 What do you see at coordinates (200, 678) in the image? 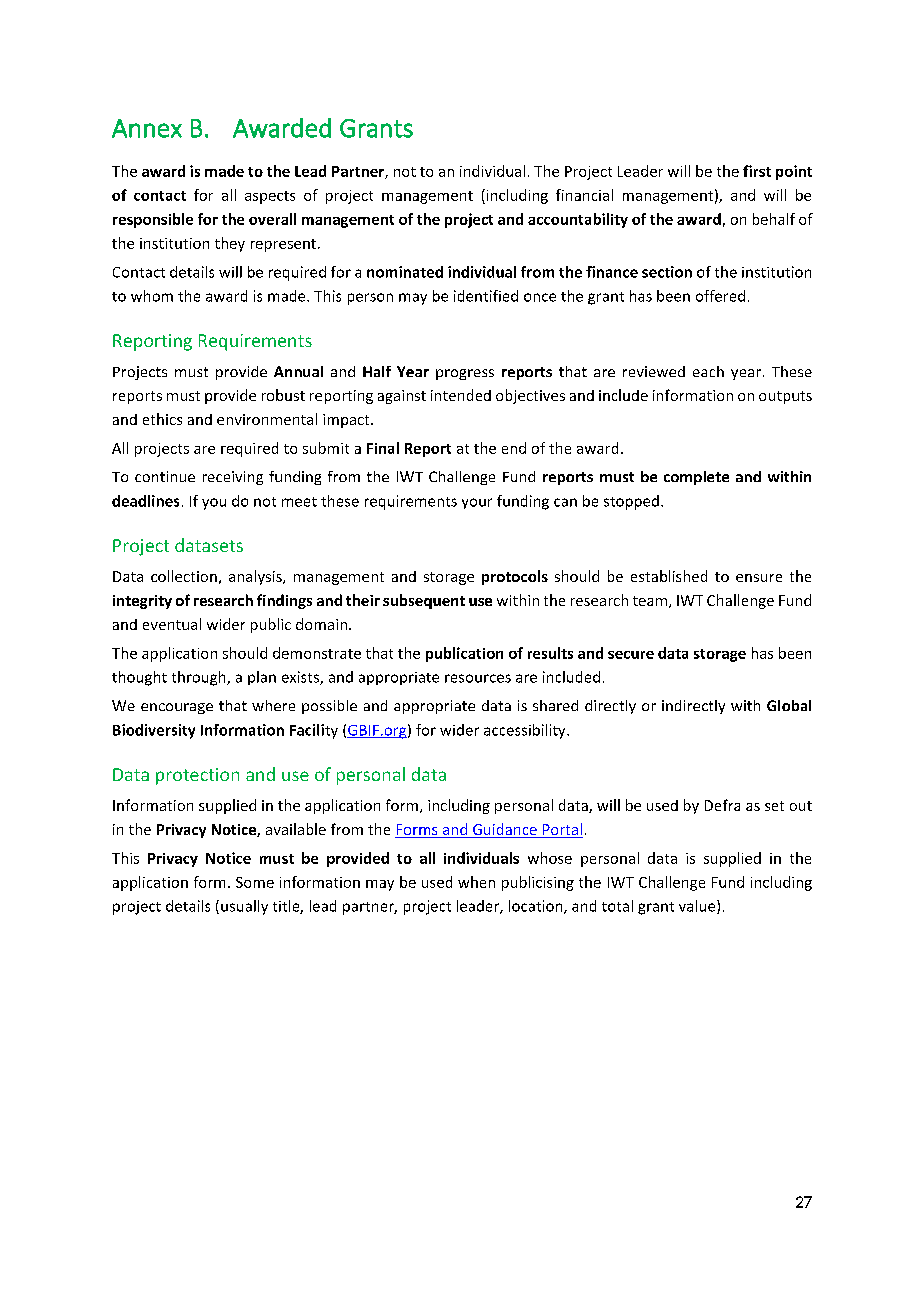
I see `through` at bounding box center [200, 678].
